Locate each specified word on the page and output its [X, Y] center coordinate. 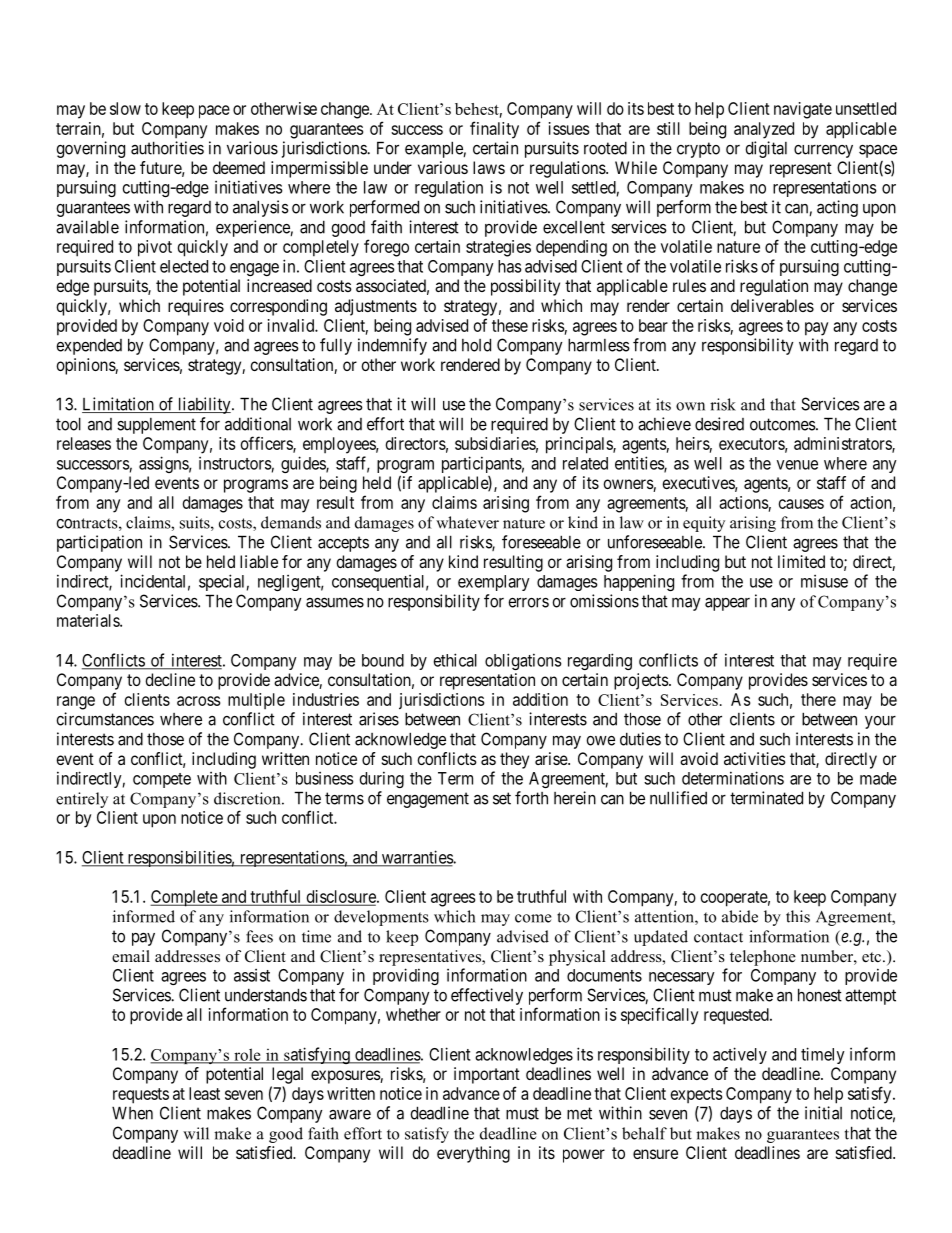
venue [797, 465]
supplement [156, 426]
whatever [467, 522]
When [132, 1113]
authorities [167, 148]
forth [531, 798]
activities [755, 758]
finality [494, 130]
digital [766, 149]
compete [162, 780]
